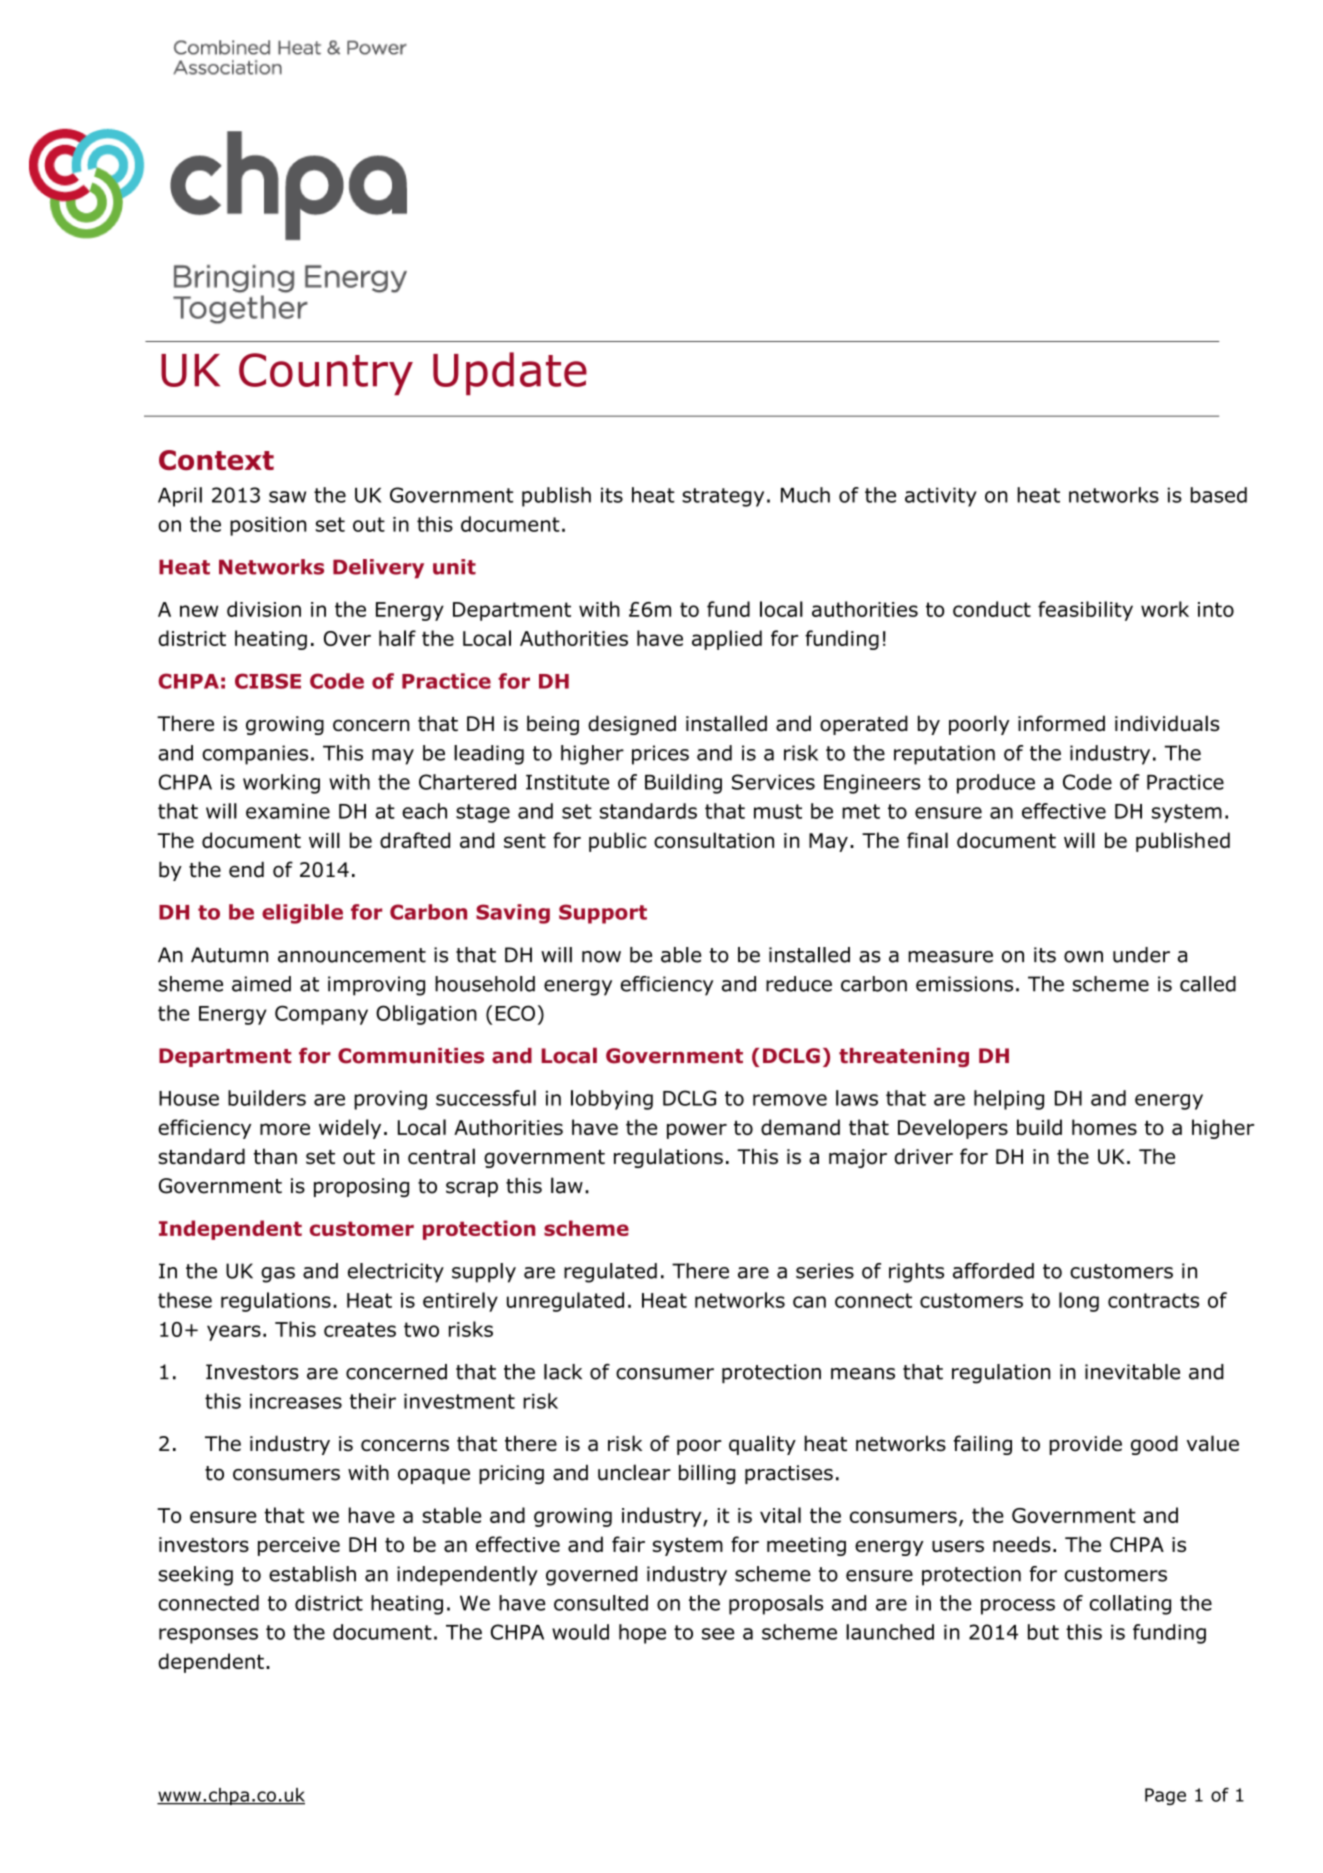 The image size is (1323, 1873). Describe the element at coordinates (1219, 495) in the screenshot. I see `based` at that location.
